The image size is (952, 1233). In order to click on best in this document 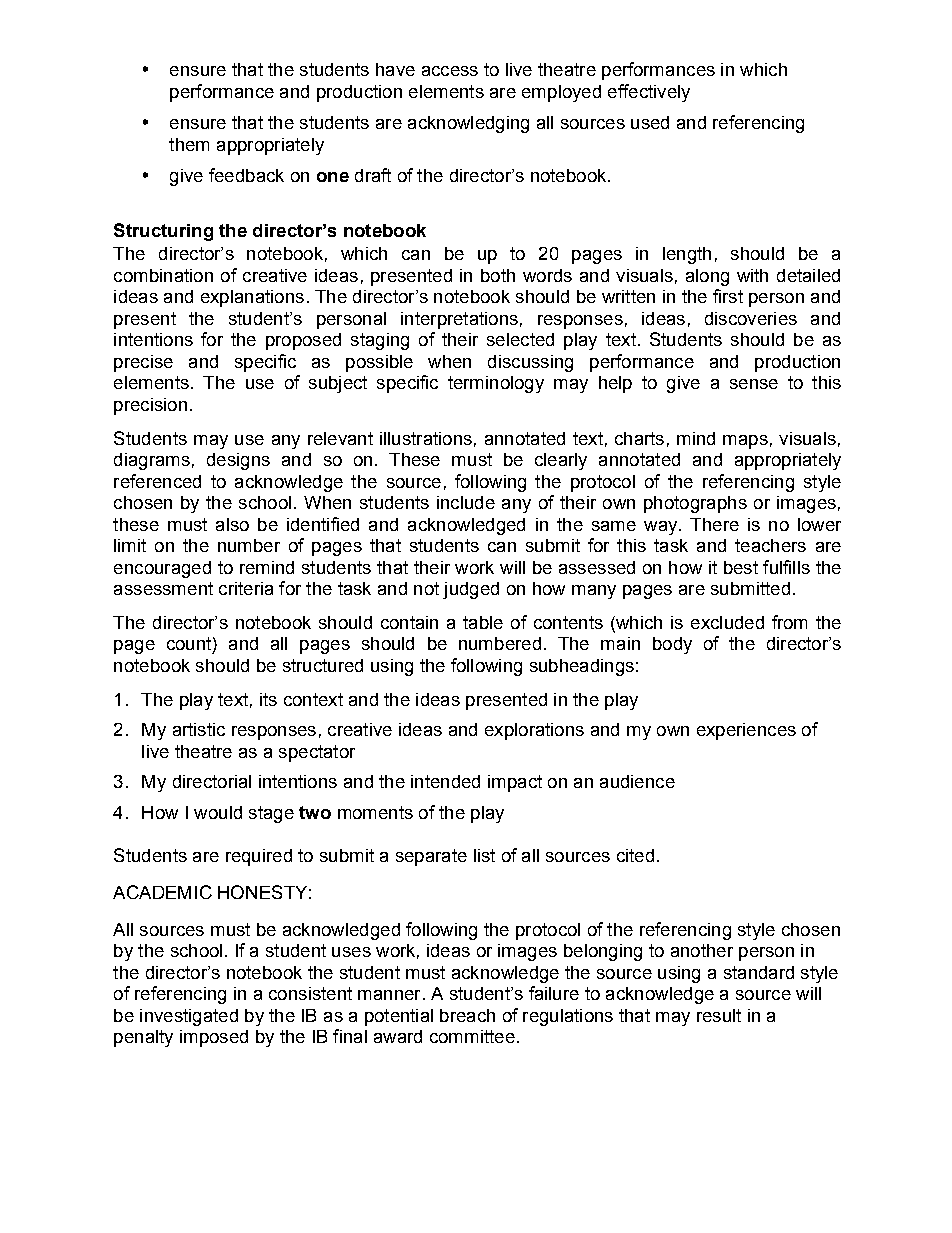, I will do `click(741, 567)`.
